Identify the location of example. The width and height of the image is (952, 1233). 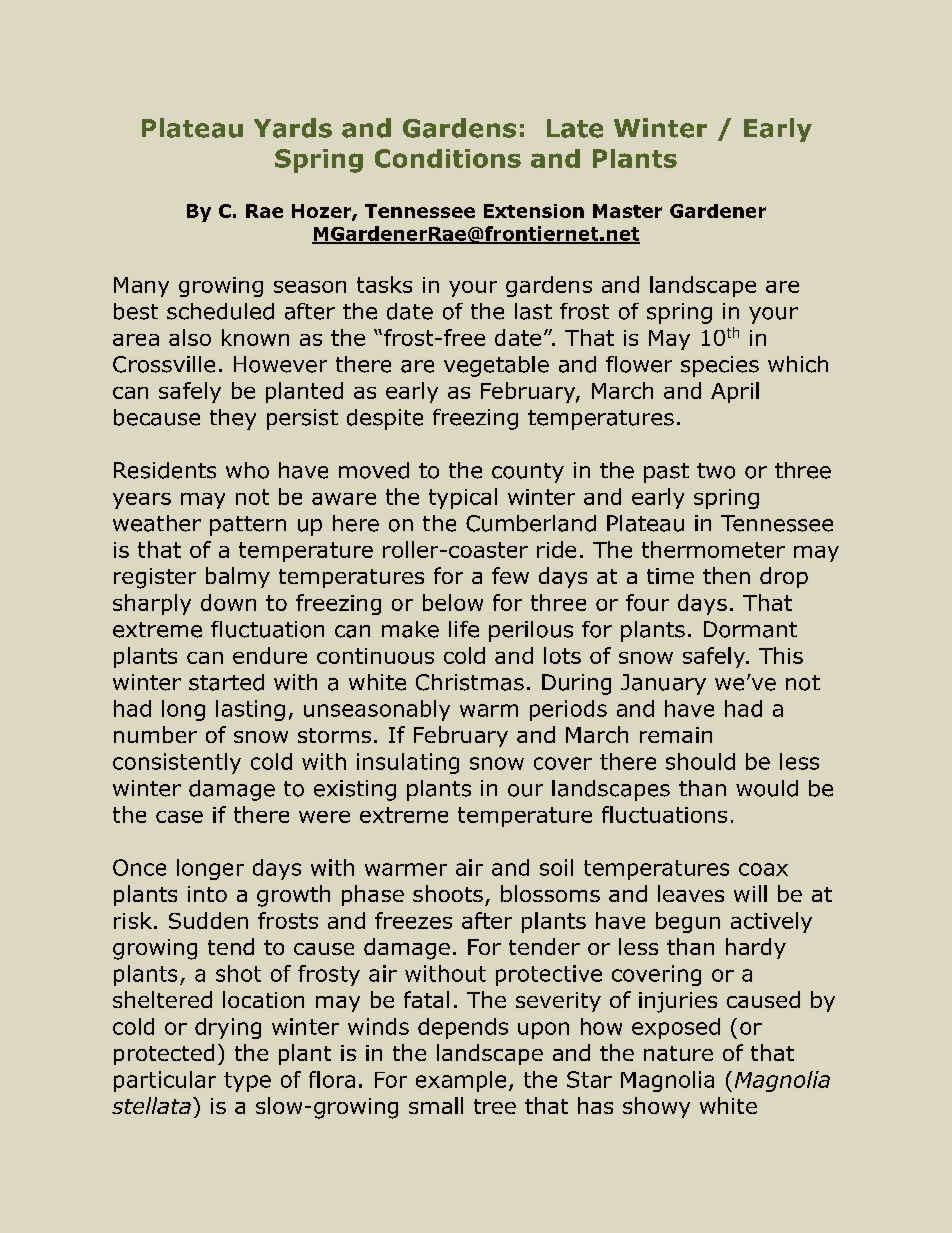
(461, 1081).
